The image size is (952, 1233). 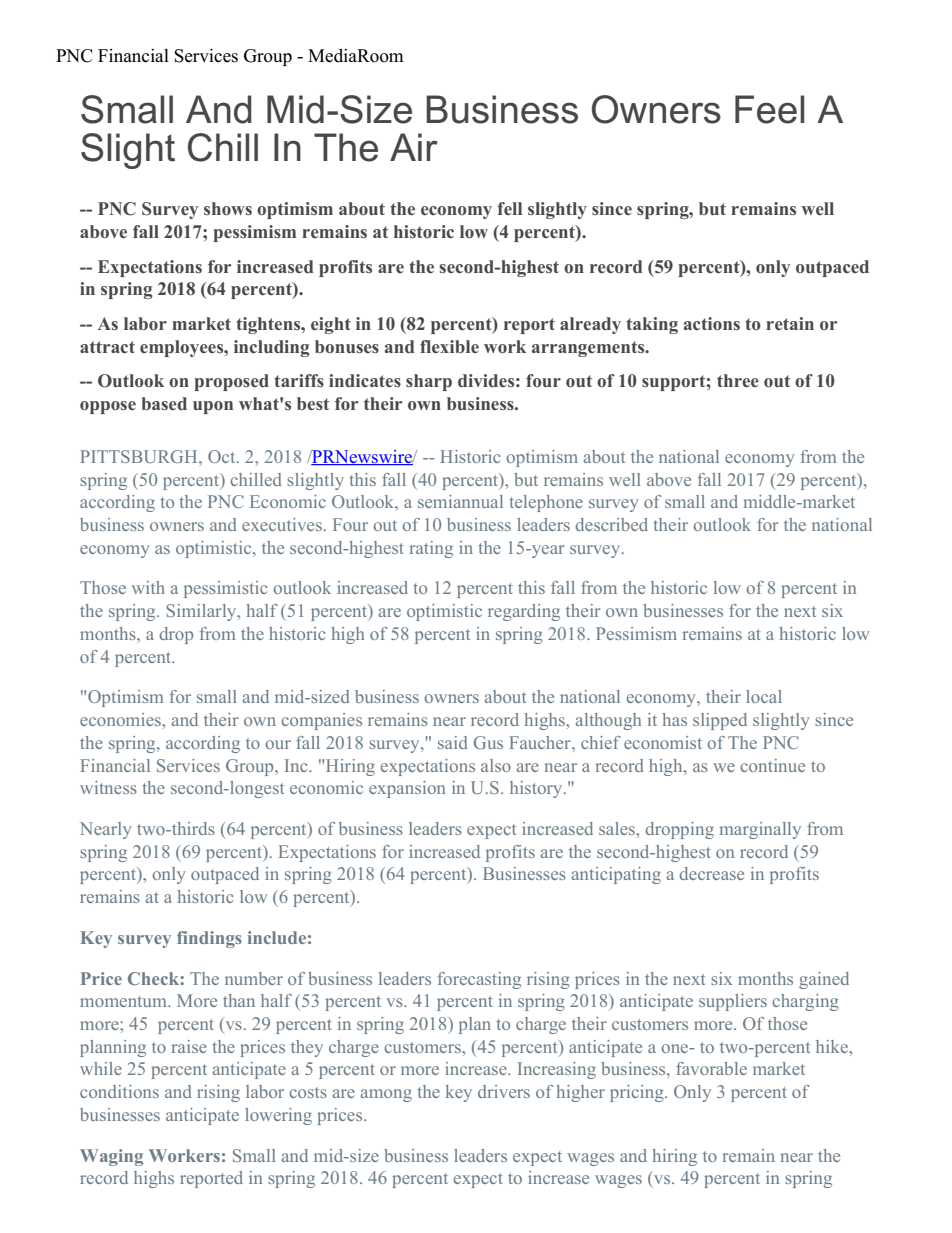 What do you see at coordinates (460, 501) in the page?
I see `semiannual` at bounding box center [460, 501].
